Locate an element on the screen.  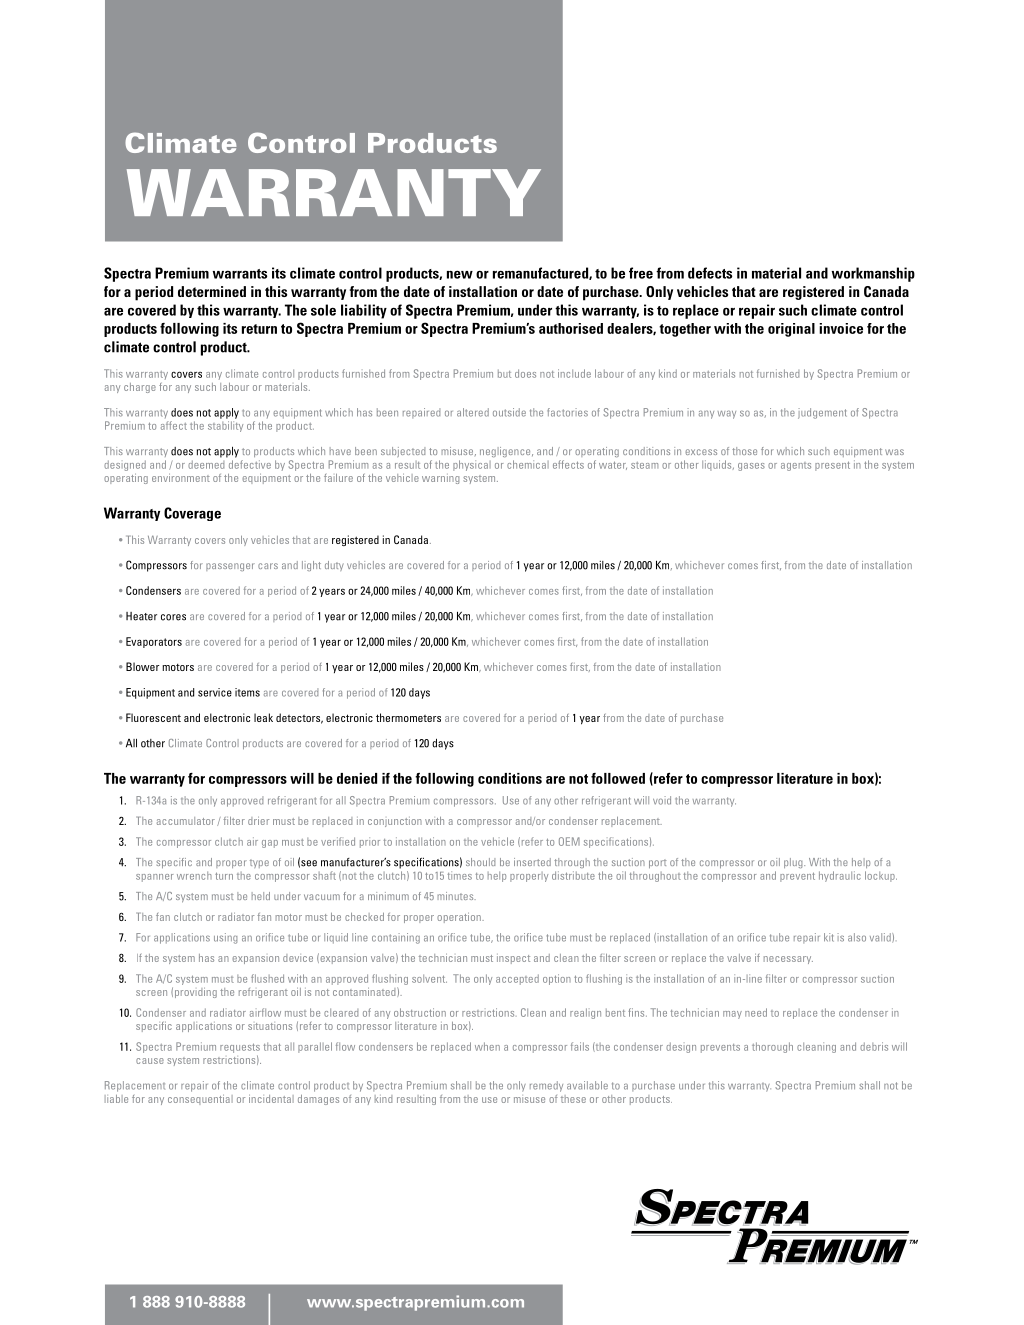
new is located at coordinates (460, 275).
